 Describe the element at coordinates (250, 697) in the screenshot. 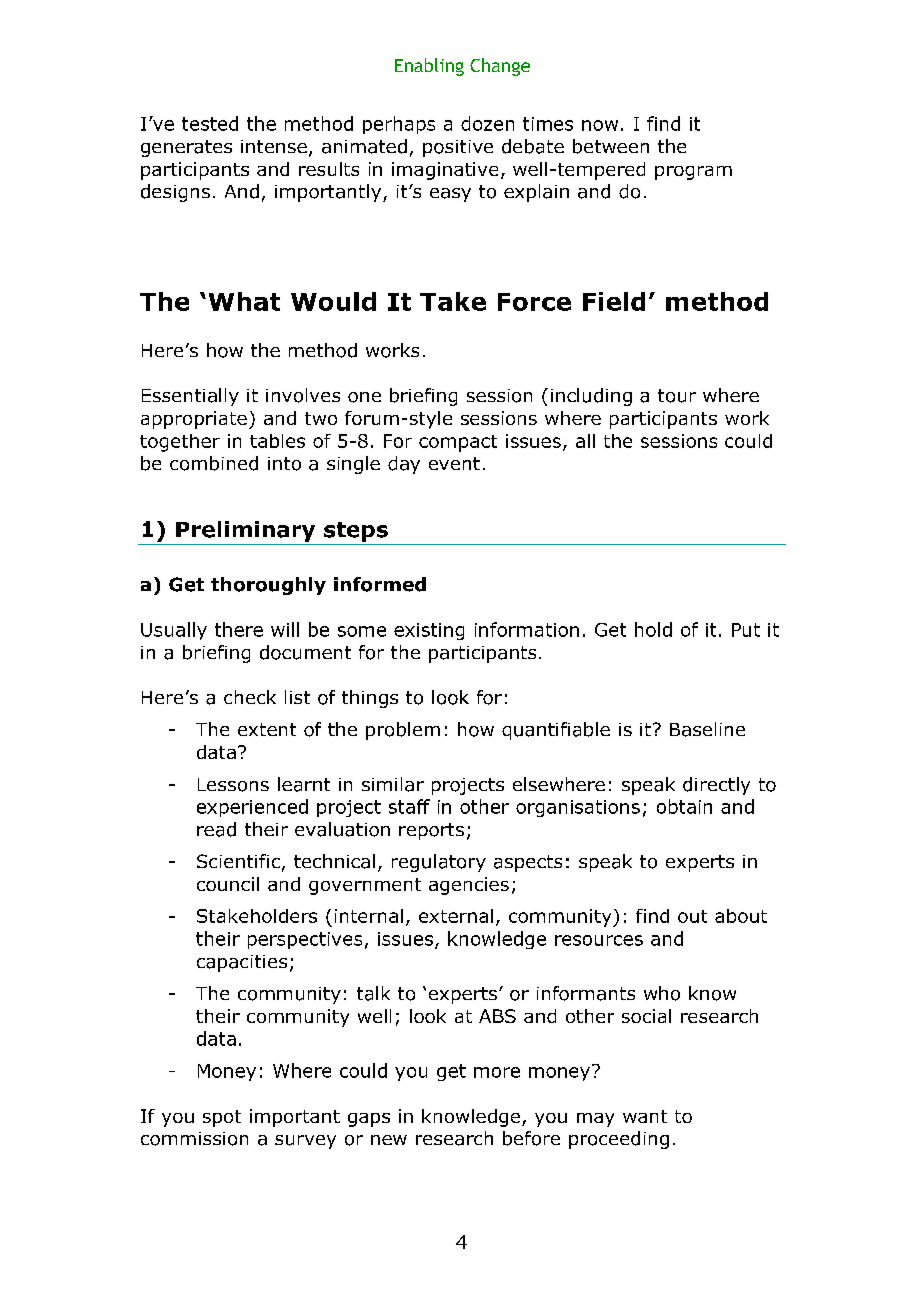

I see `check` at that location.
